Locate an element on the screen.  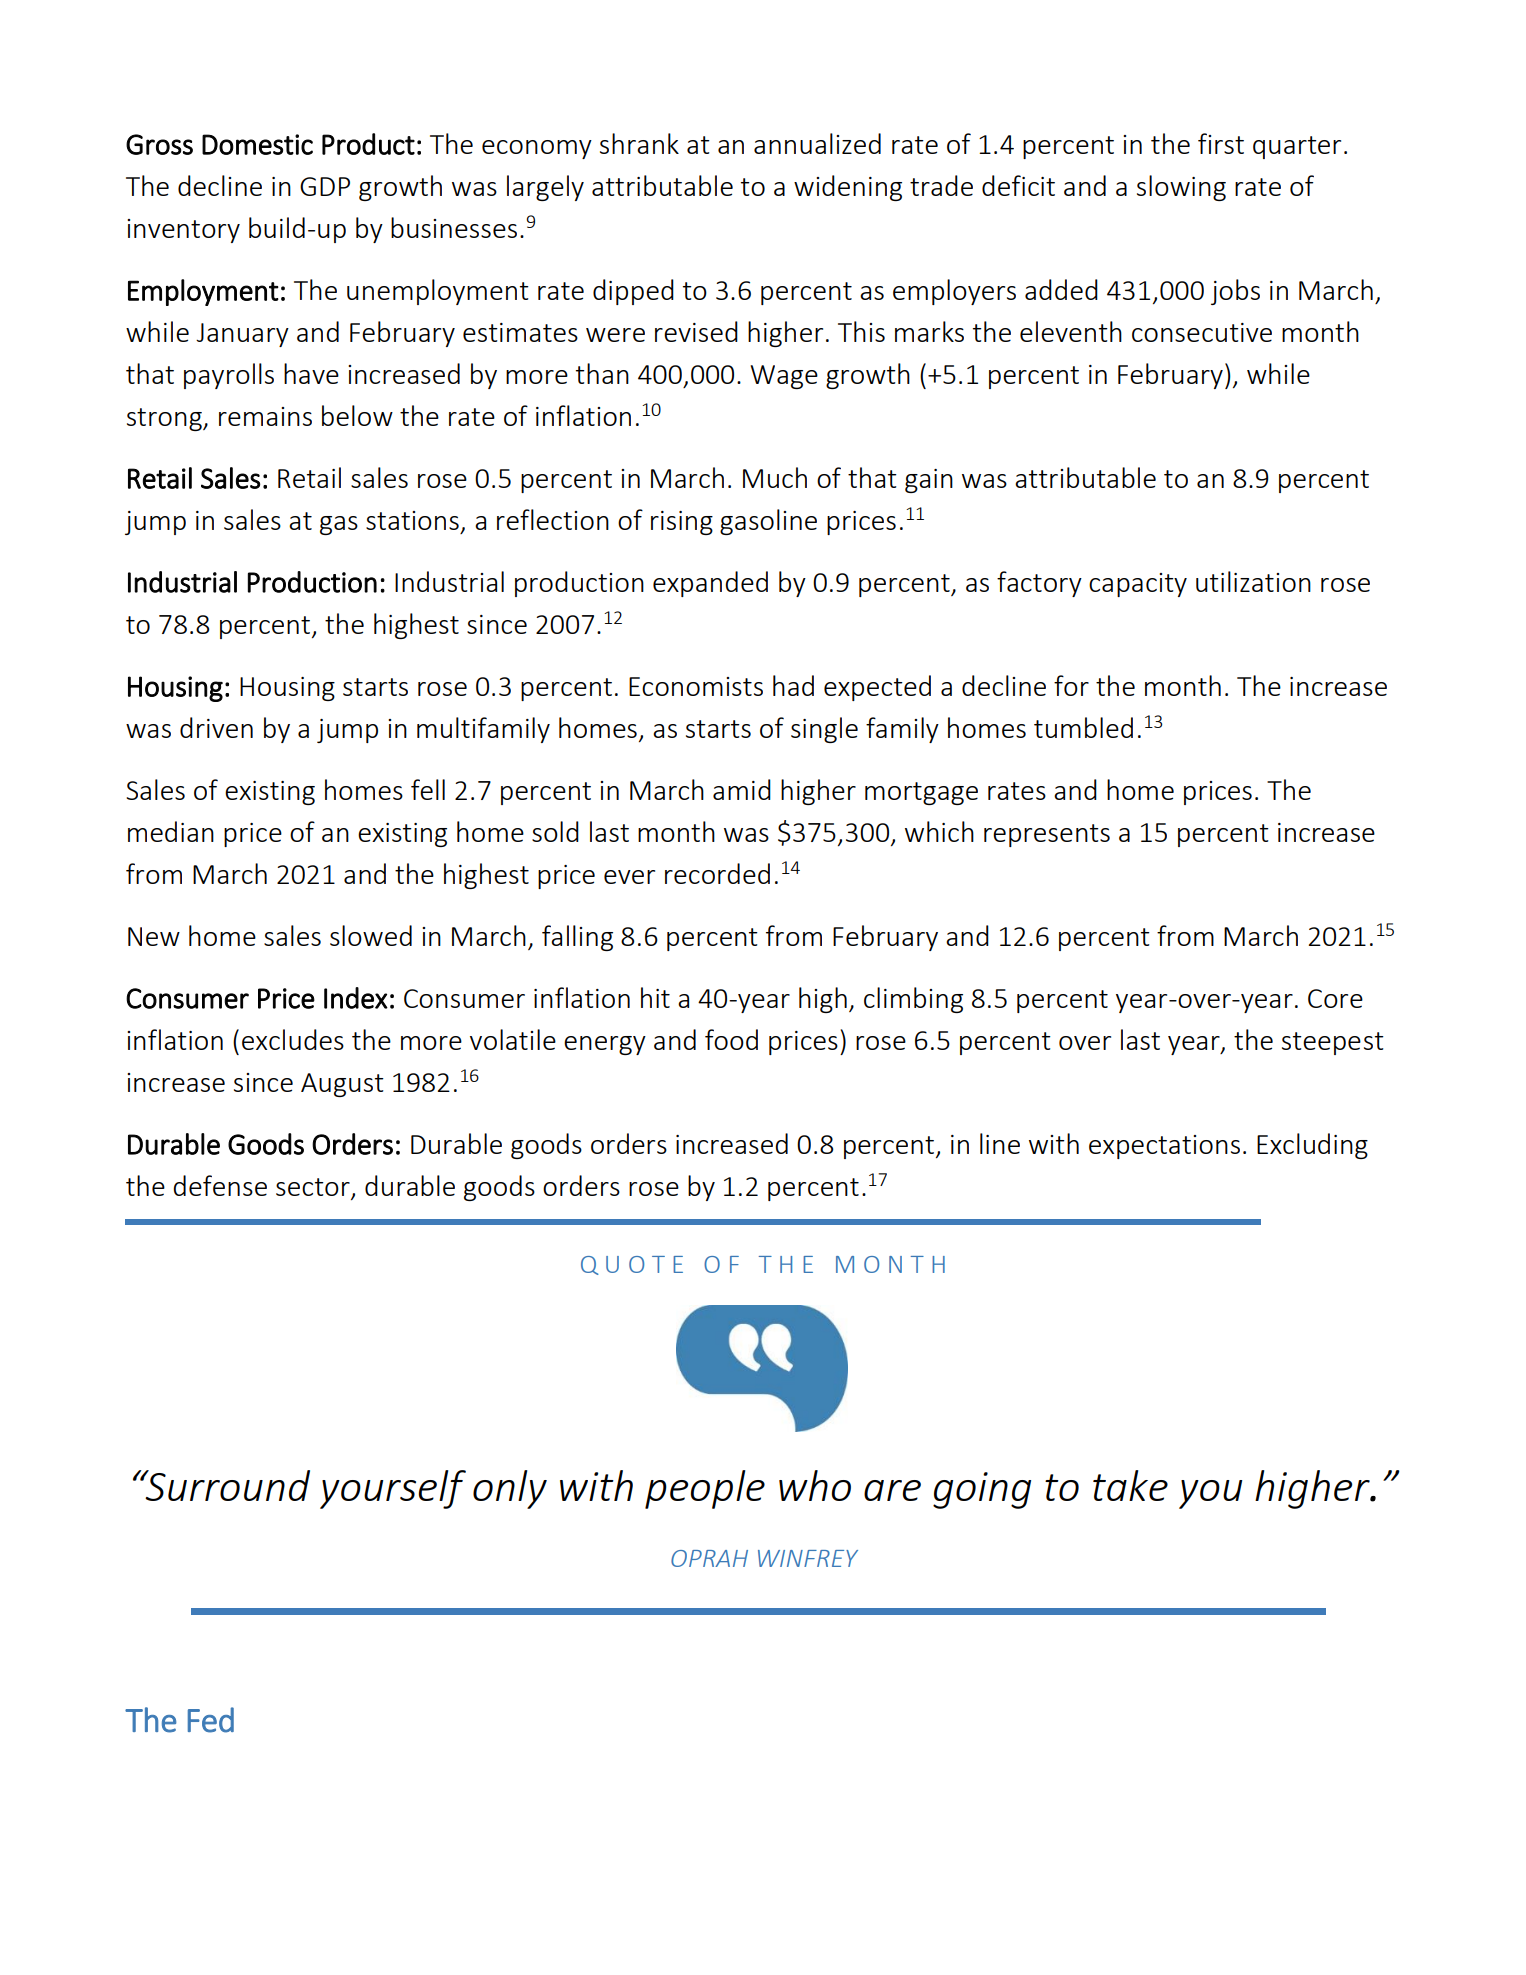
driven is located at coordinates (216, 727).
